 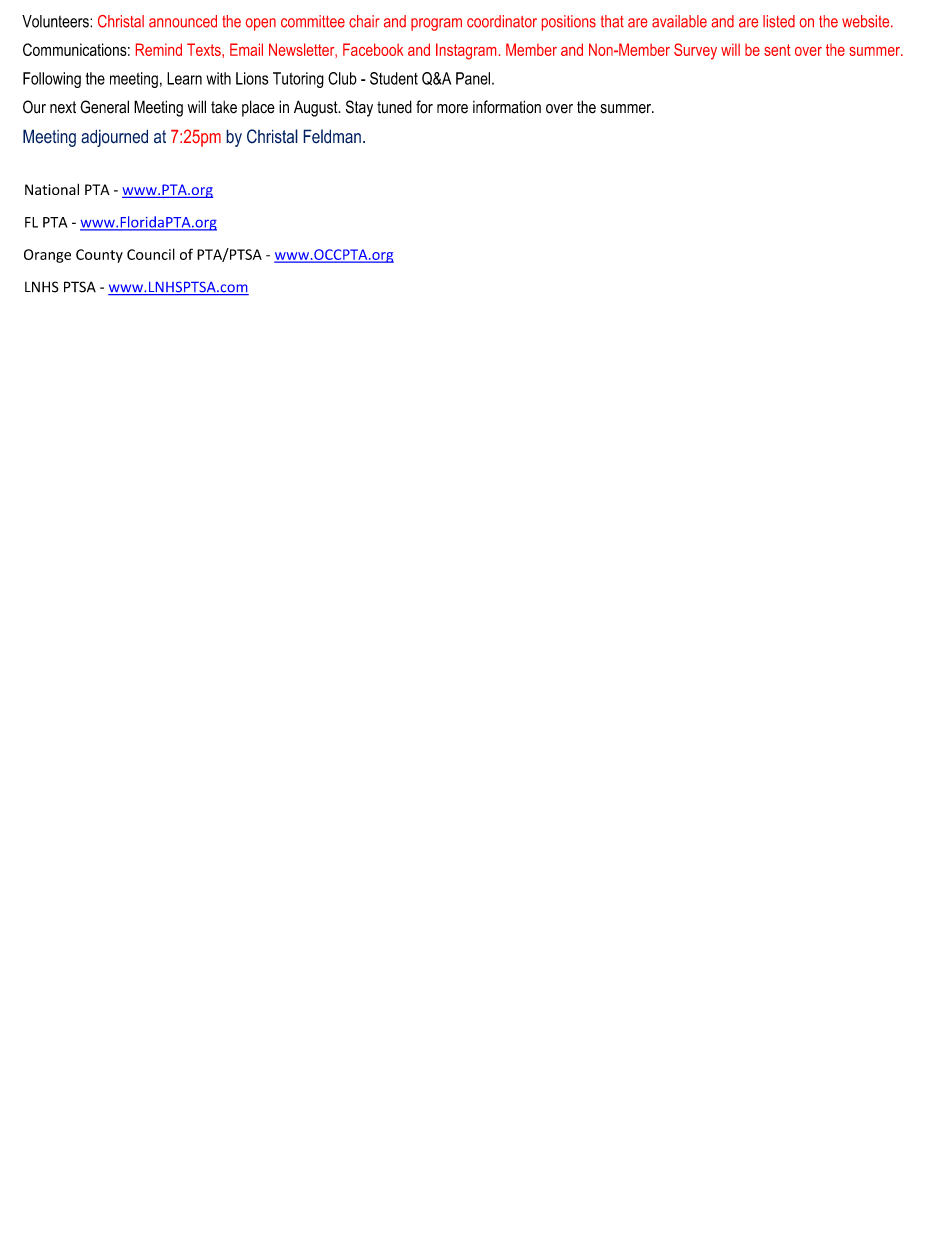 What do you see at coordinates (183, 21) in the screenshot?
I see `announced` at bounding box center [183, 21].
